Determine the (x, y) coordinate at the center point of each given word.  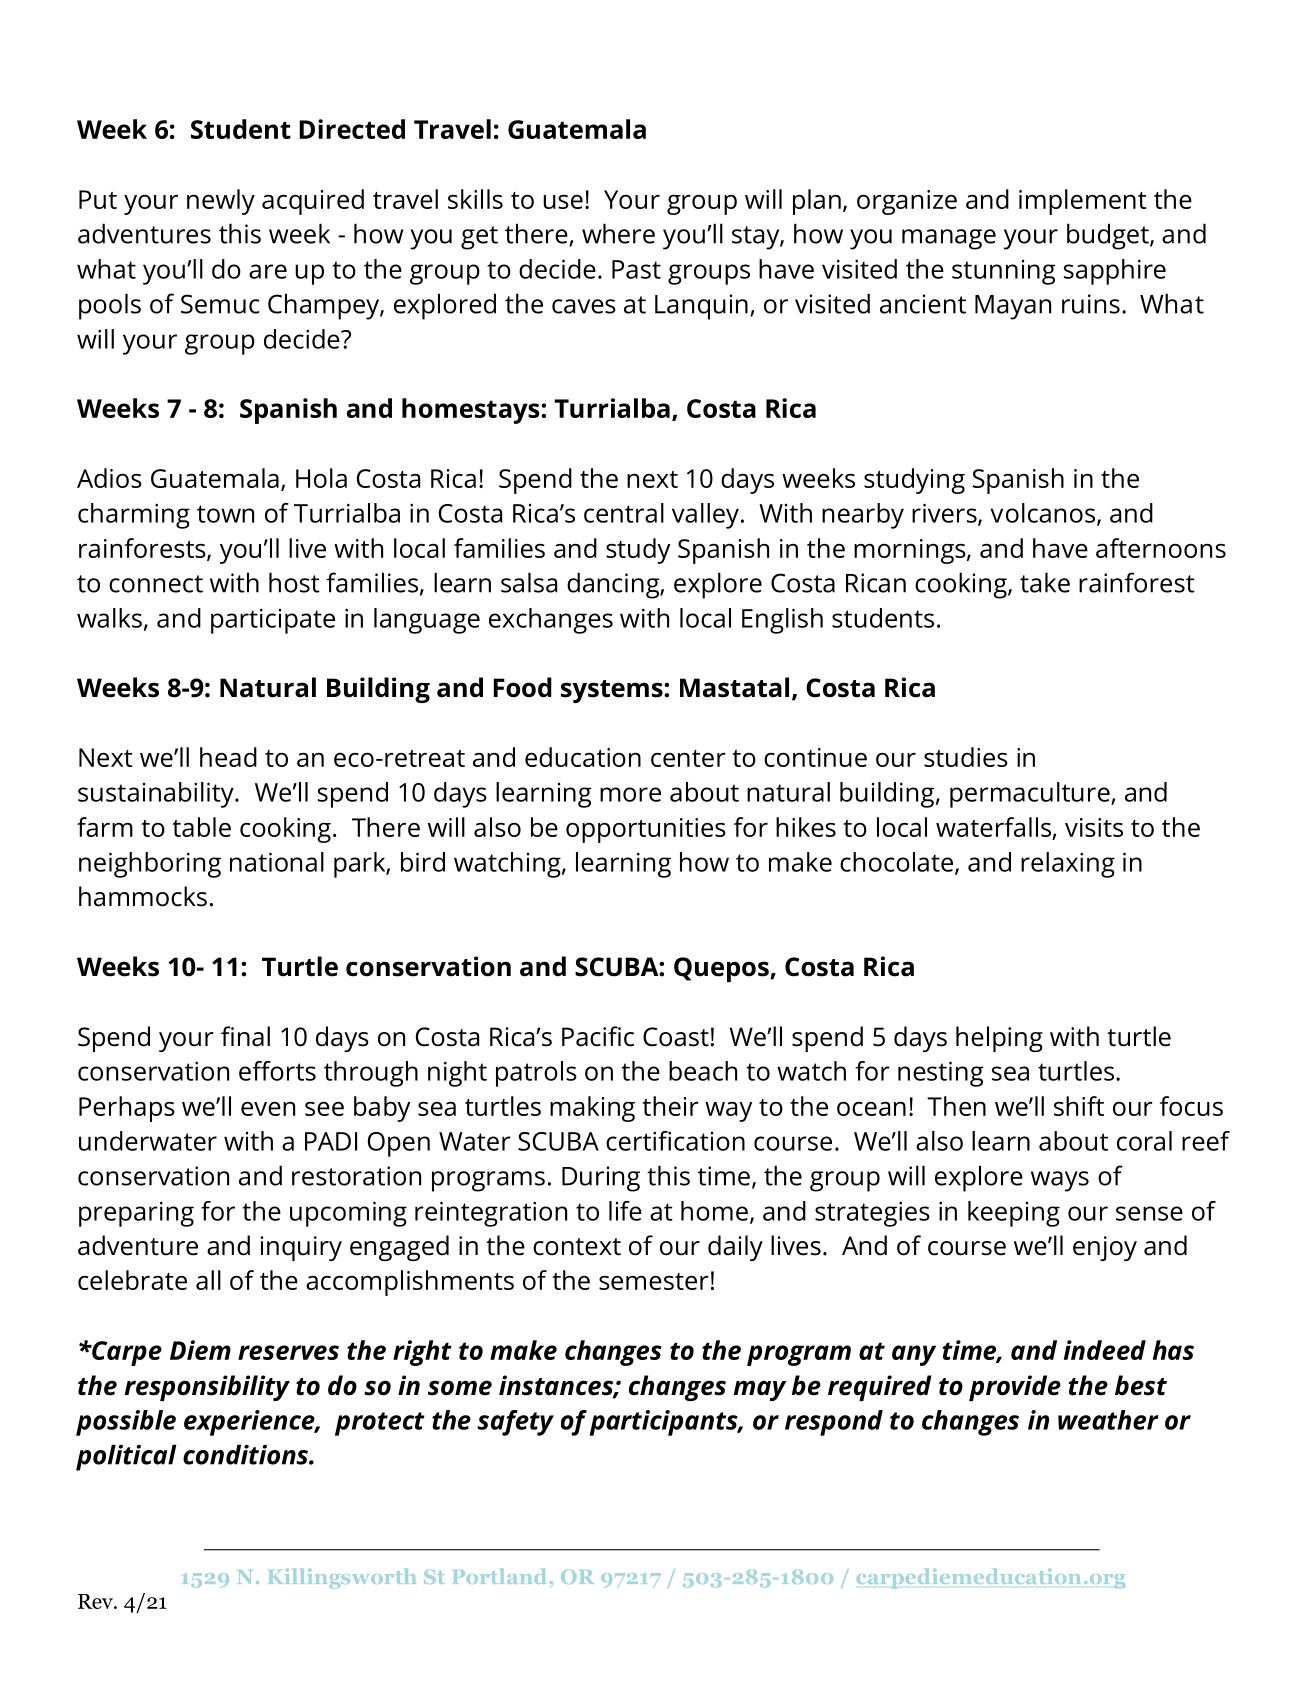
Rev (96, 1601)
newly (221, 202)
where (618, 233)
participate (273, 621)
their (670, 1106)
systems (613, 691)
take (1045, 582)
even (268, 1109)
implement (1083, 202)
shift (1079, 1106)
